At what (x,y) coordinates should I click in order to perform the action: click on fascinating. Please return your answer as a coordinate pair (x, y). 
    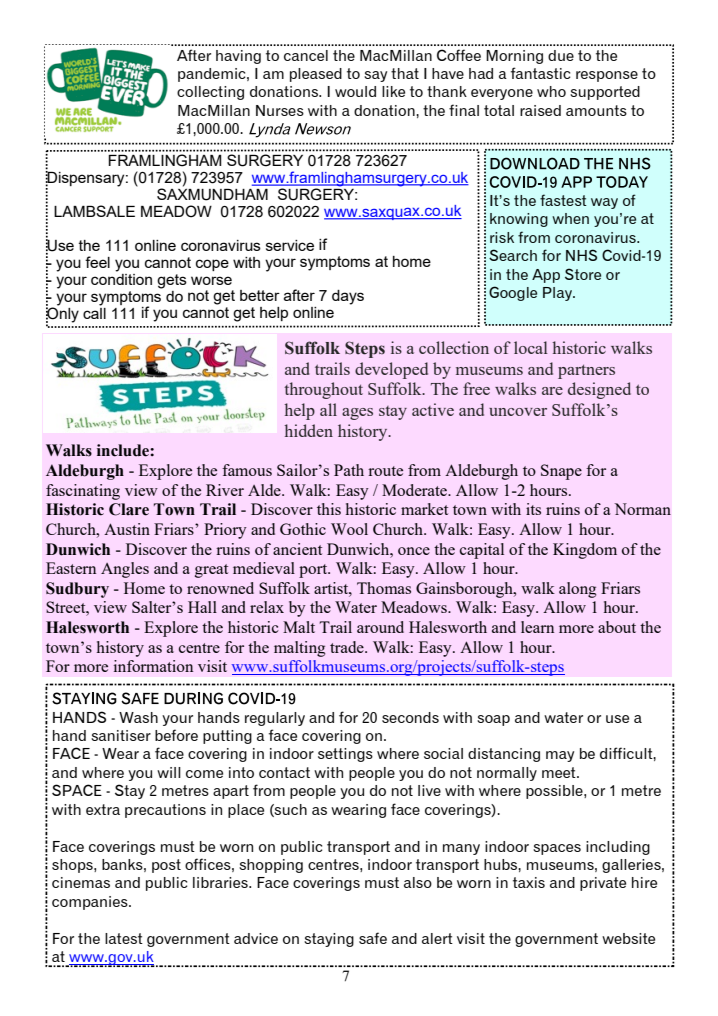
    Looking at the image, I should click on (83, 492).
